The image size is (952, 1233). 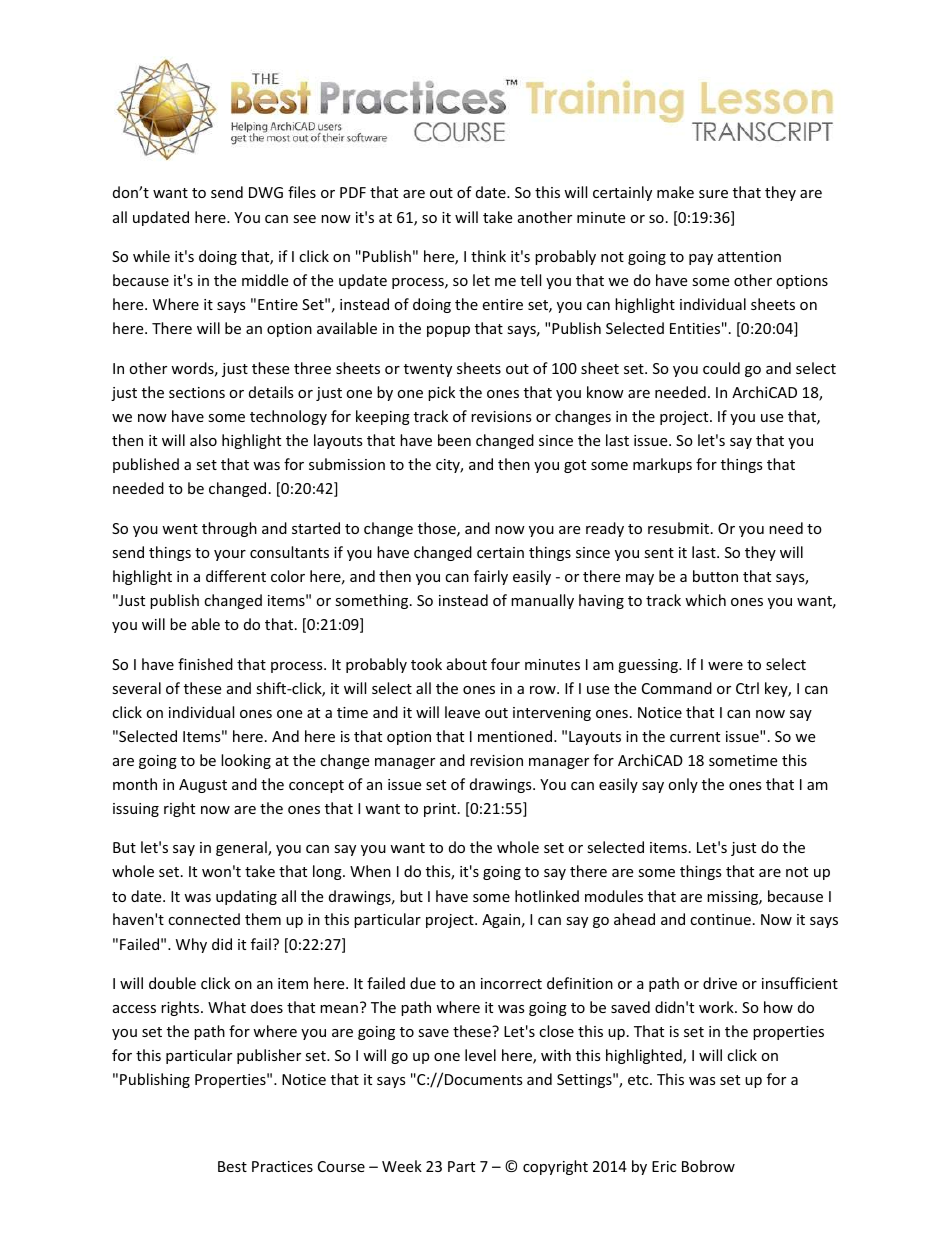 I want to click on DWG, so click(x=266, y=192).
